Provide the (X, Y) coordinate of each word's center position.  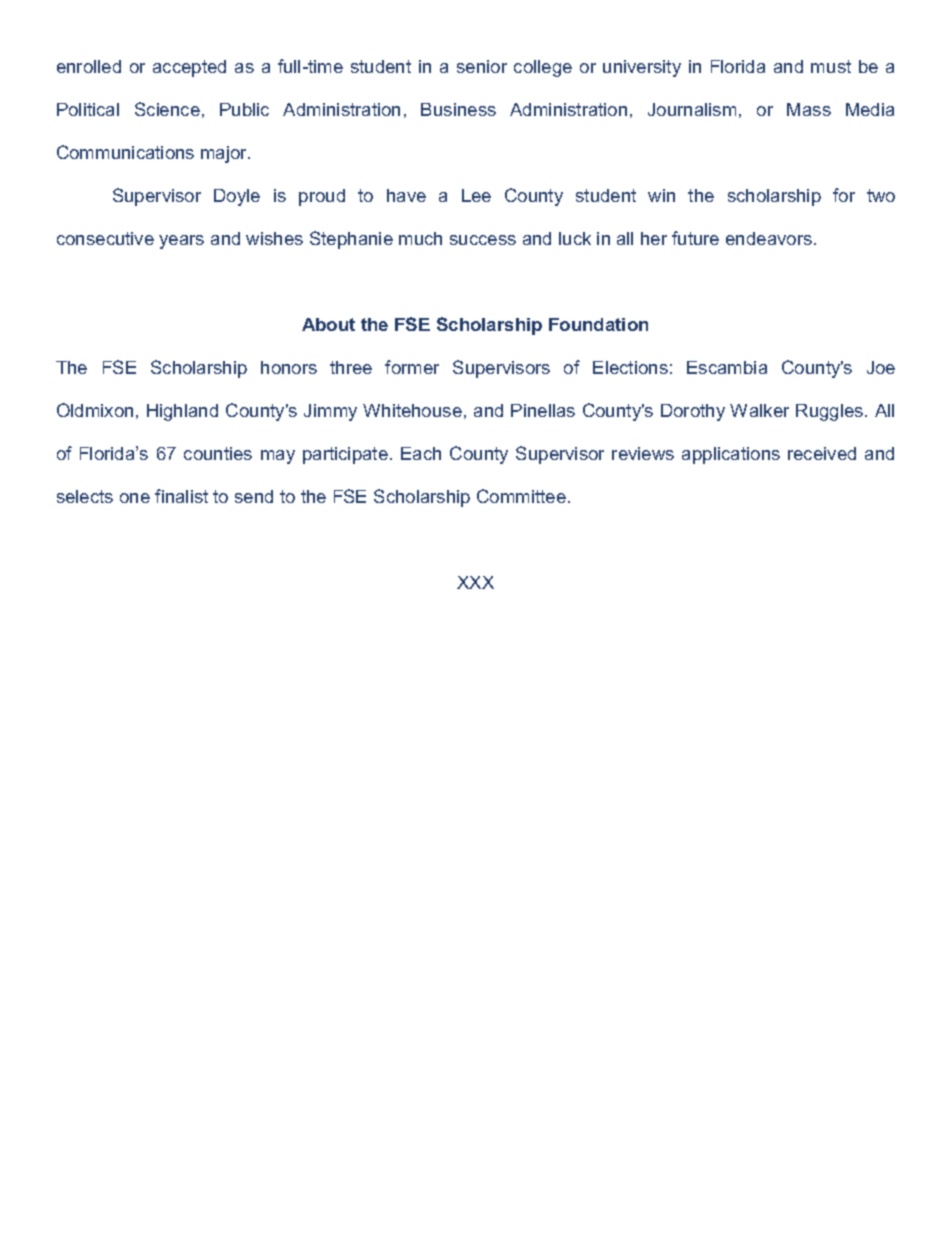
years (181, 242)
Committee (521, 496)
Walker (759, 410)
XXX (475, 582)
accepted (189, 68)
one (135, 498)
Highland (182, 412)
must (831, 66)
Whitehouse (412, 410)
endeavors (769, 238)
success (483, 240)
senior (482, 66)
